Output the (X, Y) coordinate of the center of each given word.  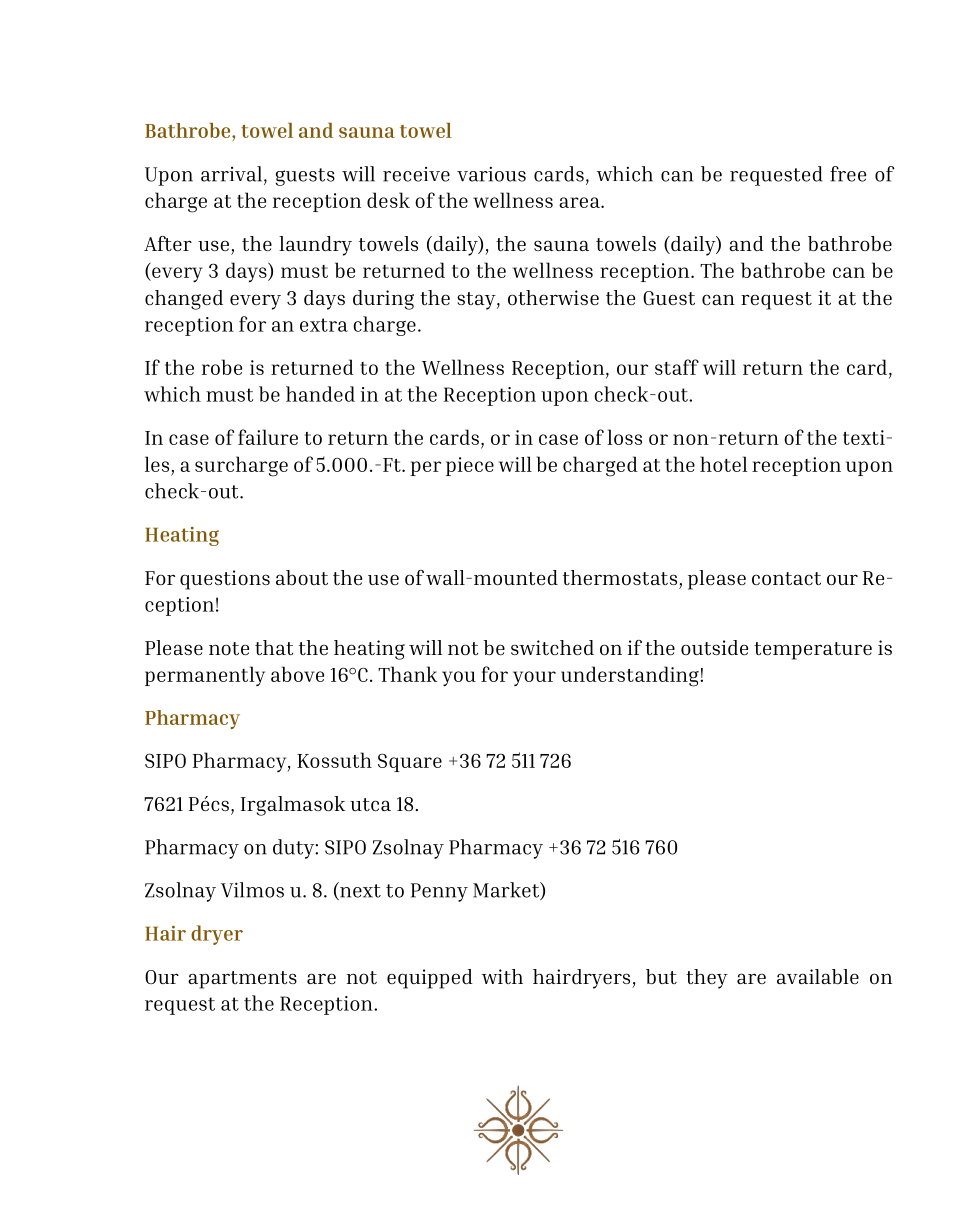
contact (786, 578)
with (502, 976)
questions (225, 580)
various (491, 174)
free (848, 174)
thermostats (620, 577)
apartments (242, 980)
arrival (231, 174)
